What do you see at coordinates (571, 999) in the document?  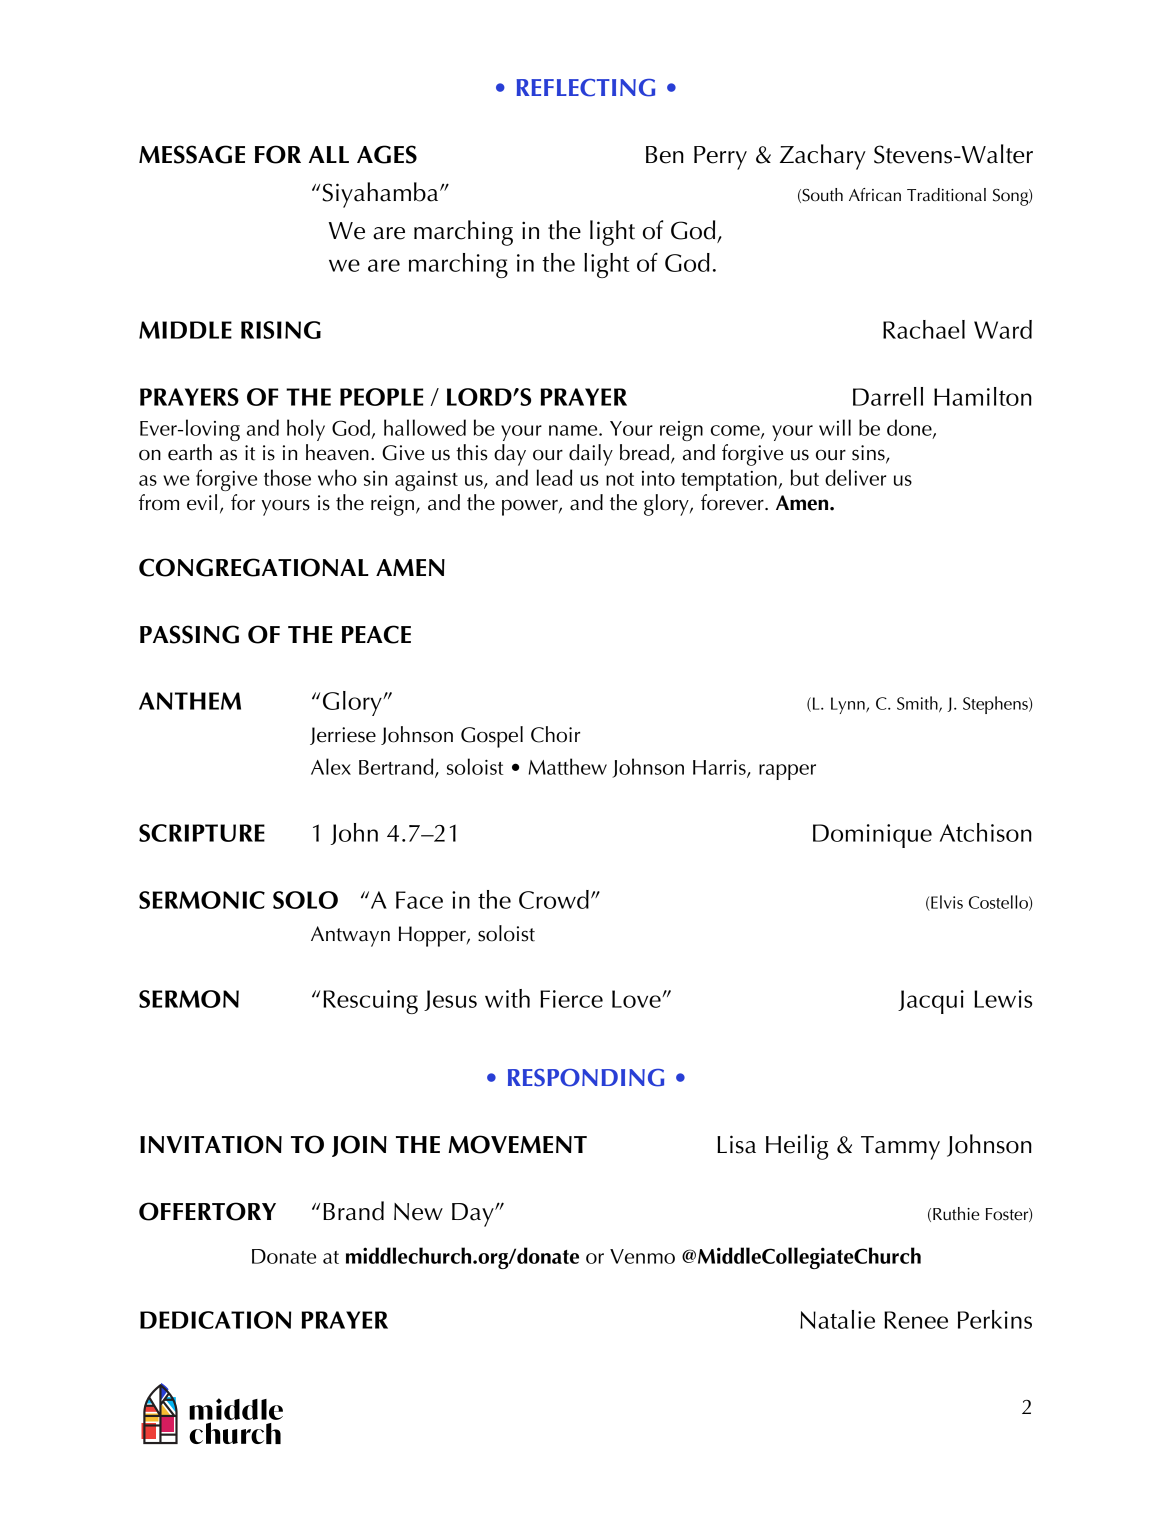 I see `Fierce` at bounding box center [571, 999].
